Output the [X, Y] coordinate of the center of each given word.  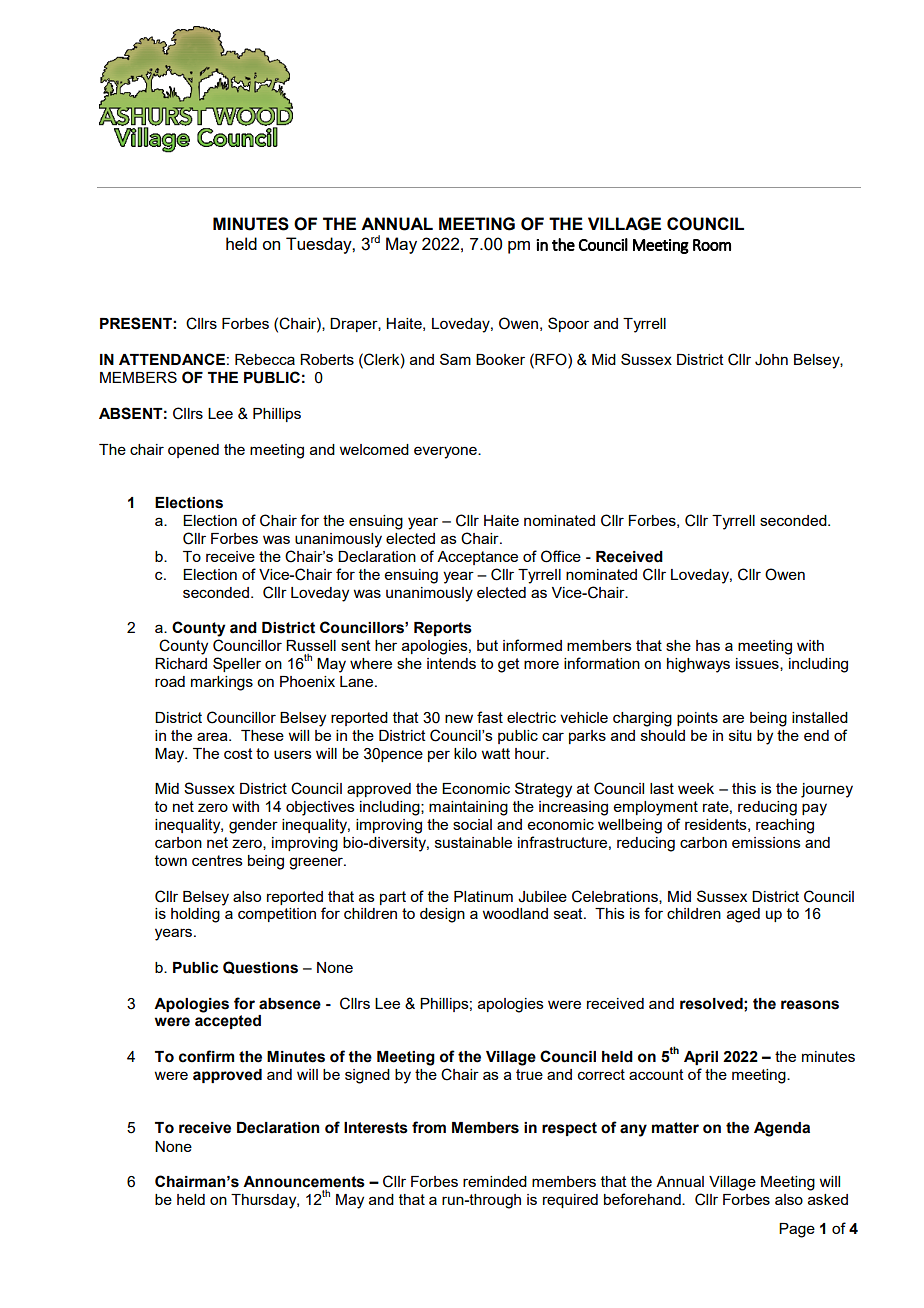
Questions [260, 967]
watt [495, 753]
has [708, 645]
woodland [515, 913]
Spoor [568, 324]
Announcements [304, 1182]
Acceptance [477, 558]
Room [712, 245]
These [262, 735]
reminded [495, 1181]
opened [193, 451]
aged [743, 915]
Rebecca [265, 359]
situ [740, 735]
